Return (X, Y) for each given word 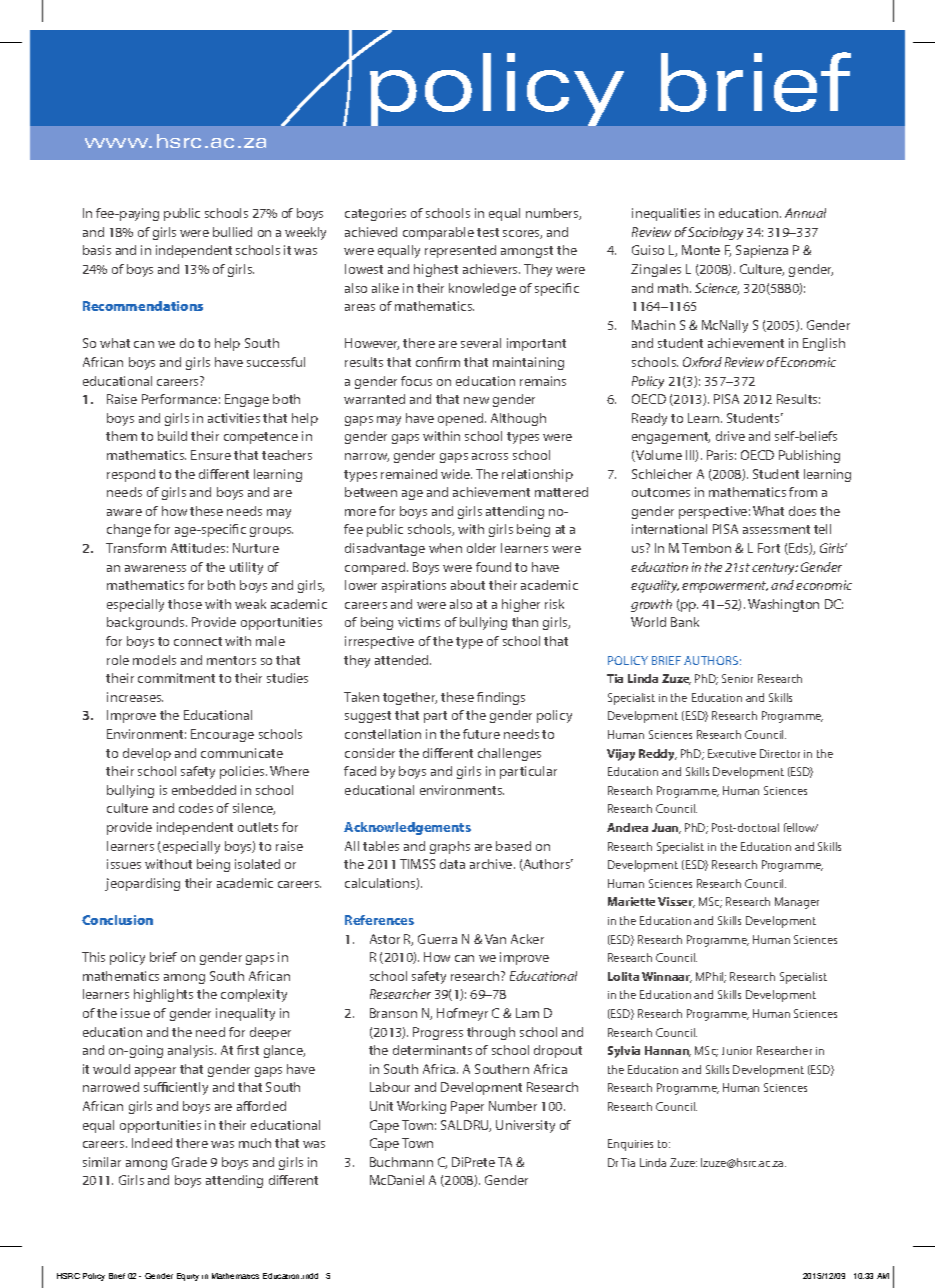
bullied (232, 232)
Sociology (715, 233)
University (525, 1126)
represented (460, 251)
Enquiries (630, 1145)
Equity (188, 1277)
